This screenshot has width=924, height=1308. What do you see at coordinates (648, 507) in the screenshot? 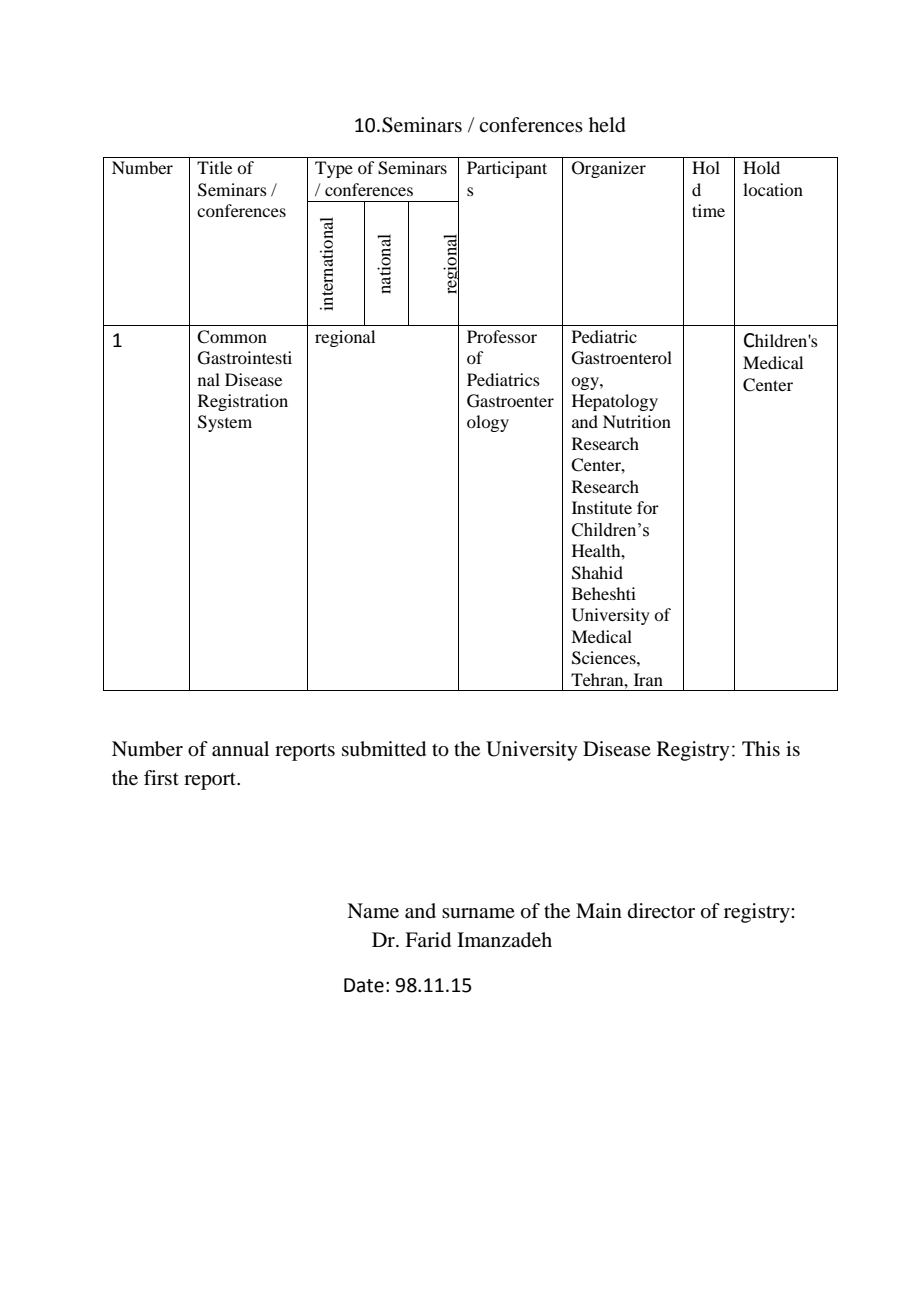
I see `for` at bounding box center [648, 507].
